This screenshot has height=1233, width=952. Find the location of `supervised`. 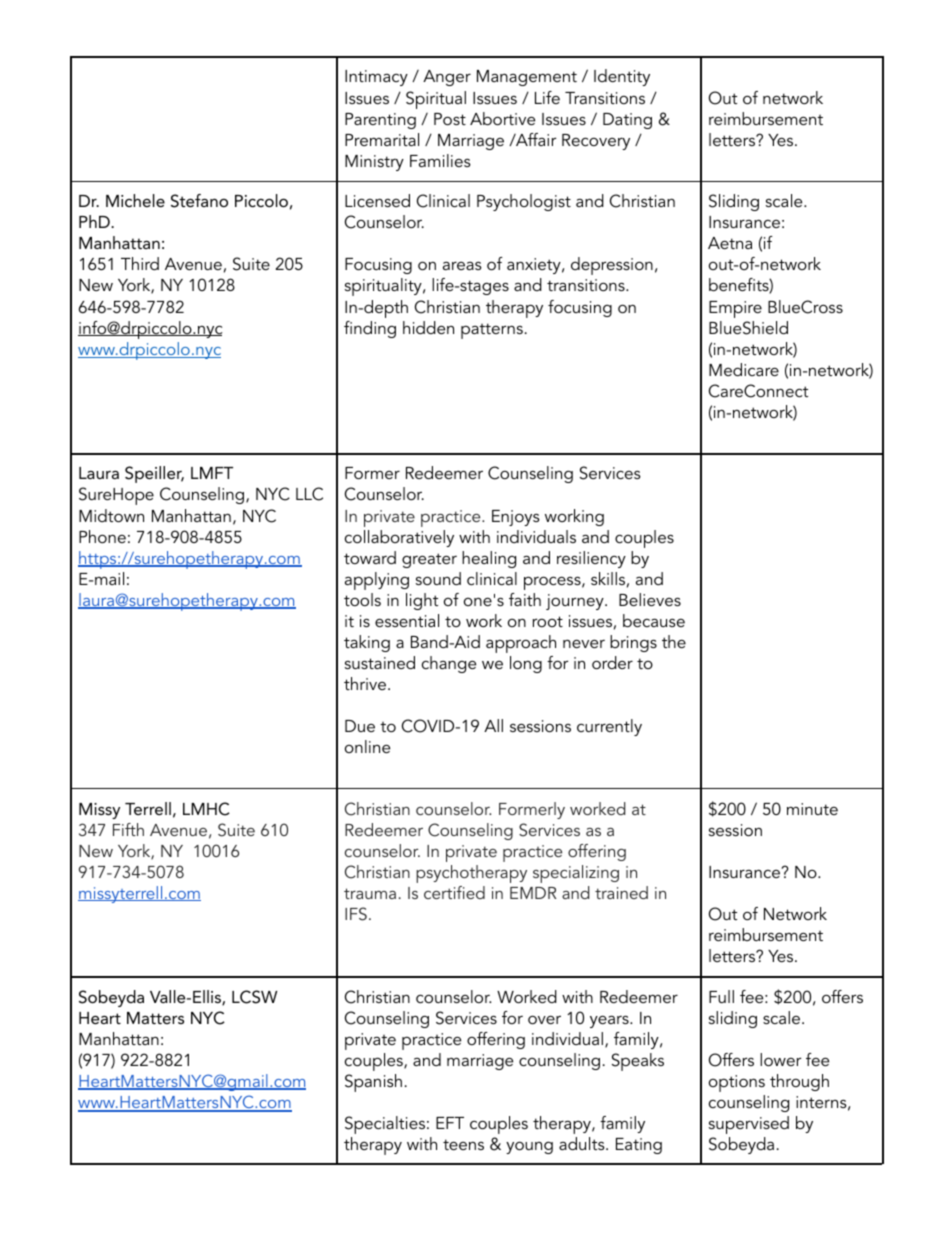

supervised is located at coordinates (749, 1125).
